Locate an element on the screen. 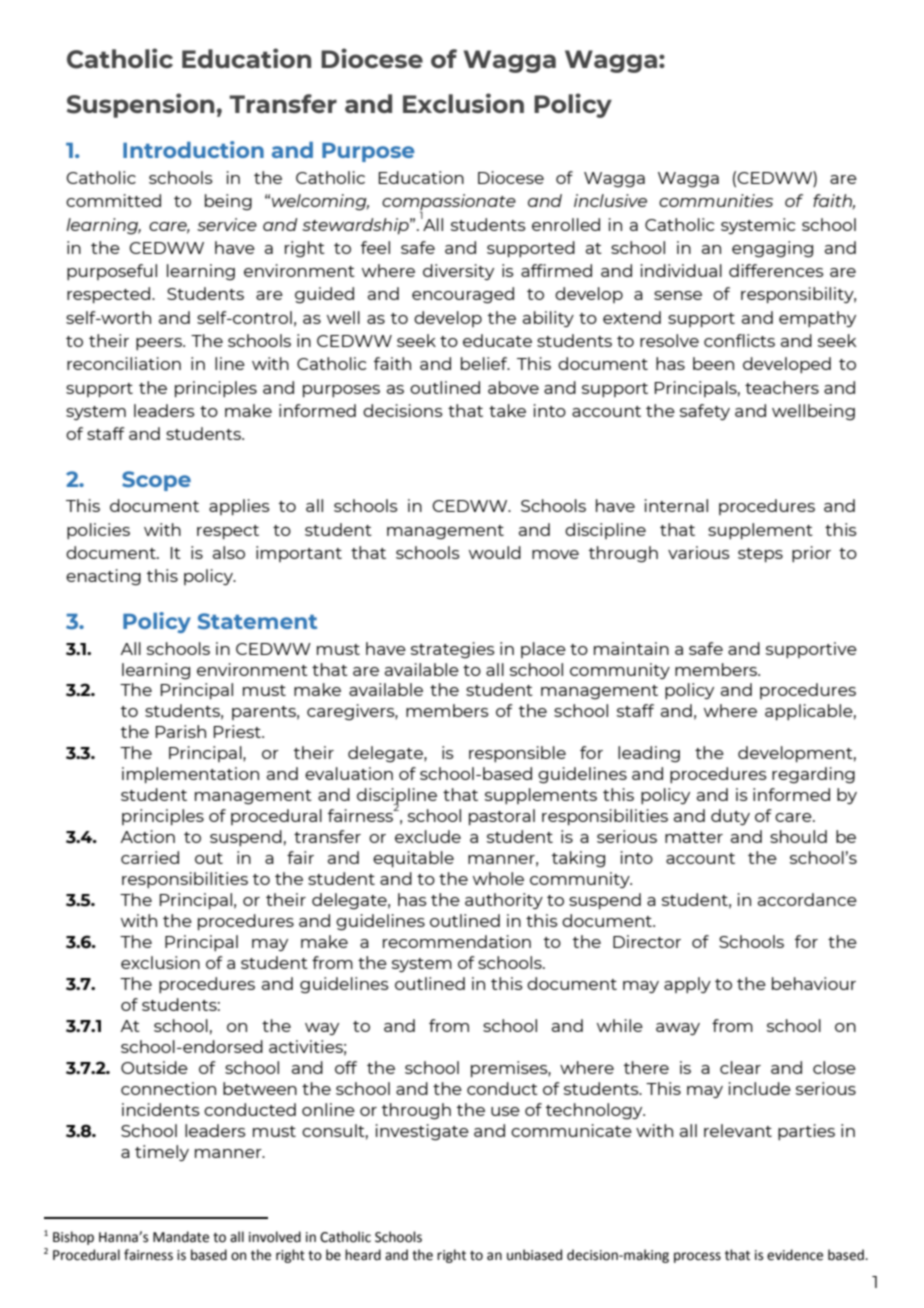 Image resolution: width=924 pixels, height=1308 pixels. whole is located at coordinates (498, 878).
